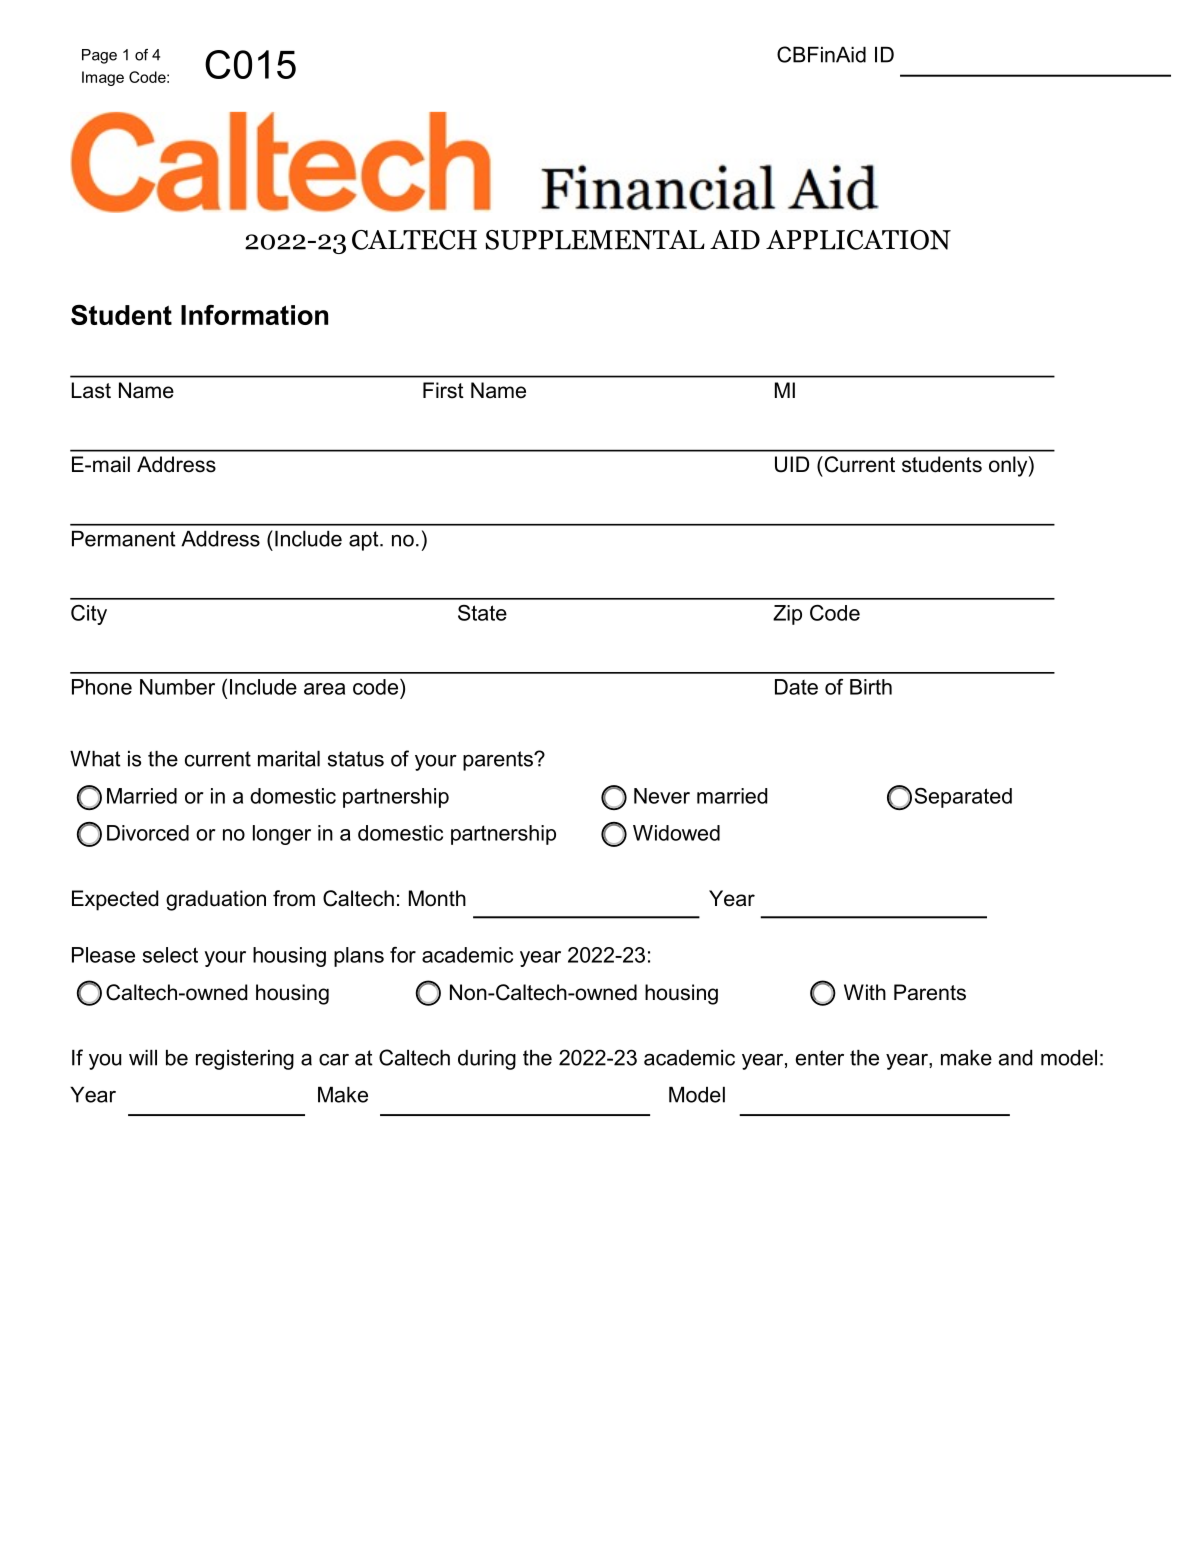 The width and height of the page is (1195, 1547). What do you see at coordinates (124, 539) in the page?
I see `Permanent` at bounding box center [124, 539].
